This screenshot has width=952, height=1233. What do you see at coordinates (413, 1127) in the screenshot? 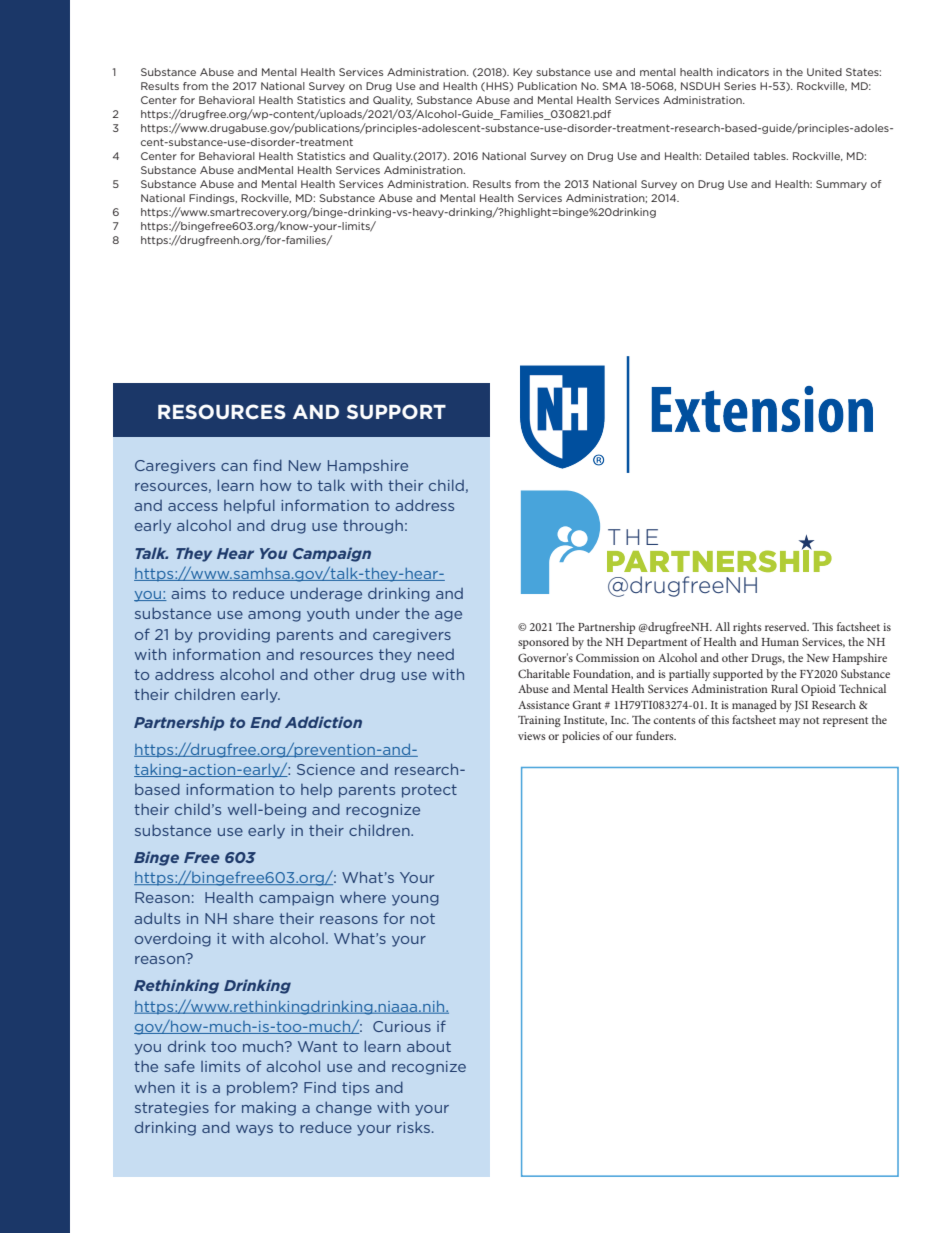
I see `risks` at bounding box center [413, 1127].
